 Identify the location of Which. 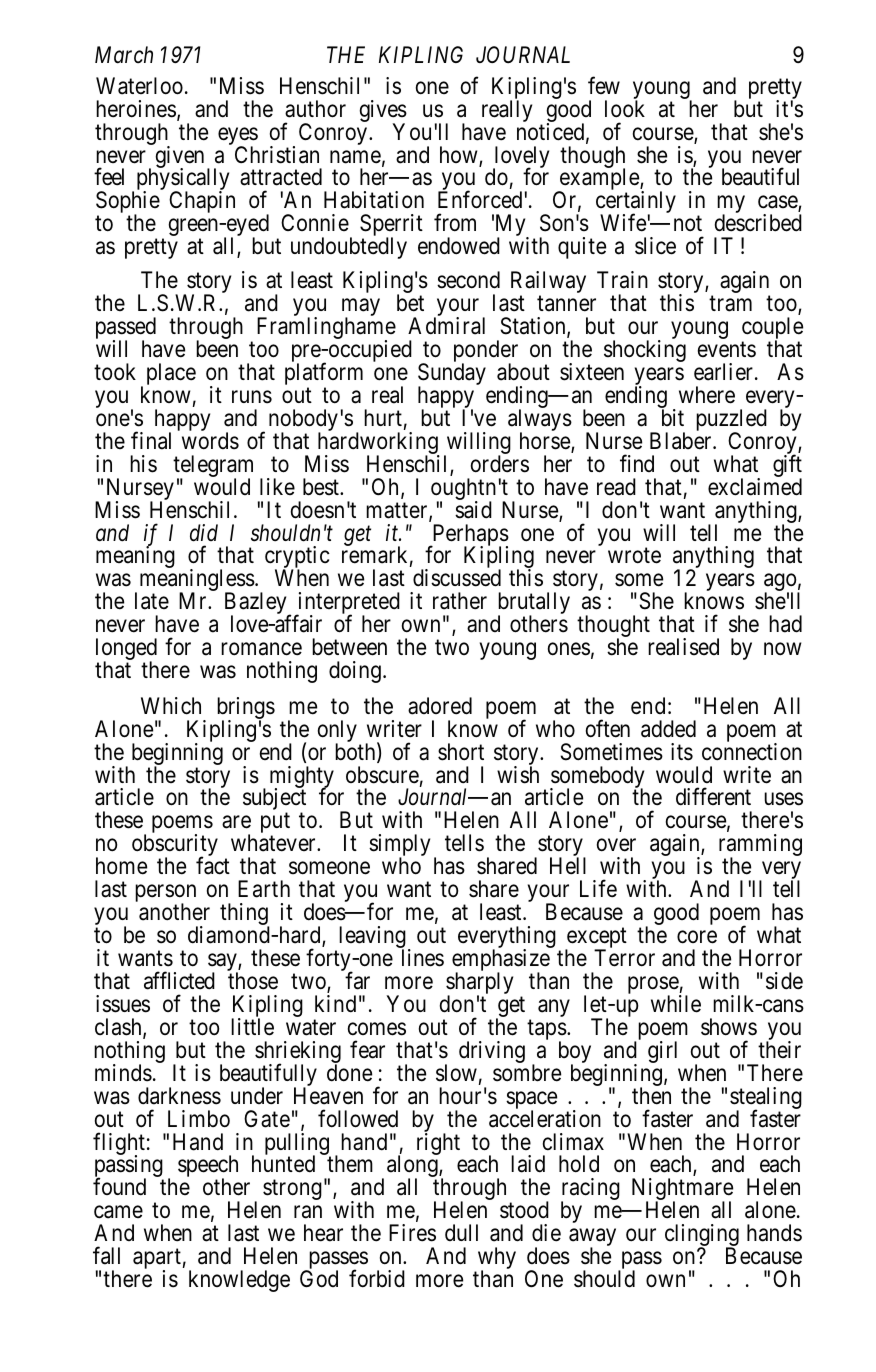
(171, 706).
